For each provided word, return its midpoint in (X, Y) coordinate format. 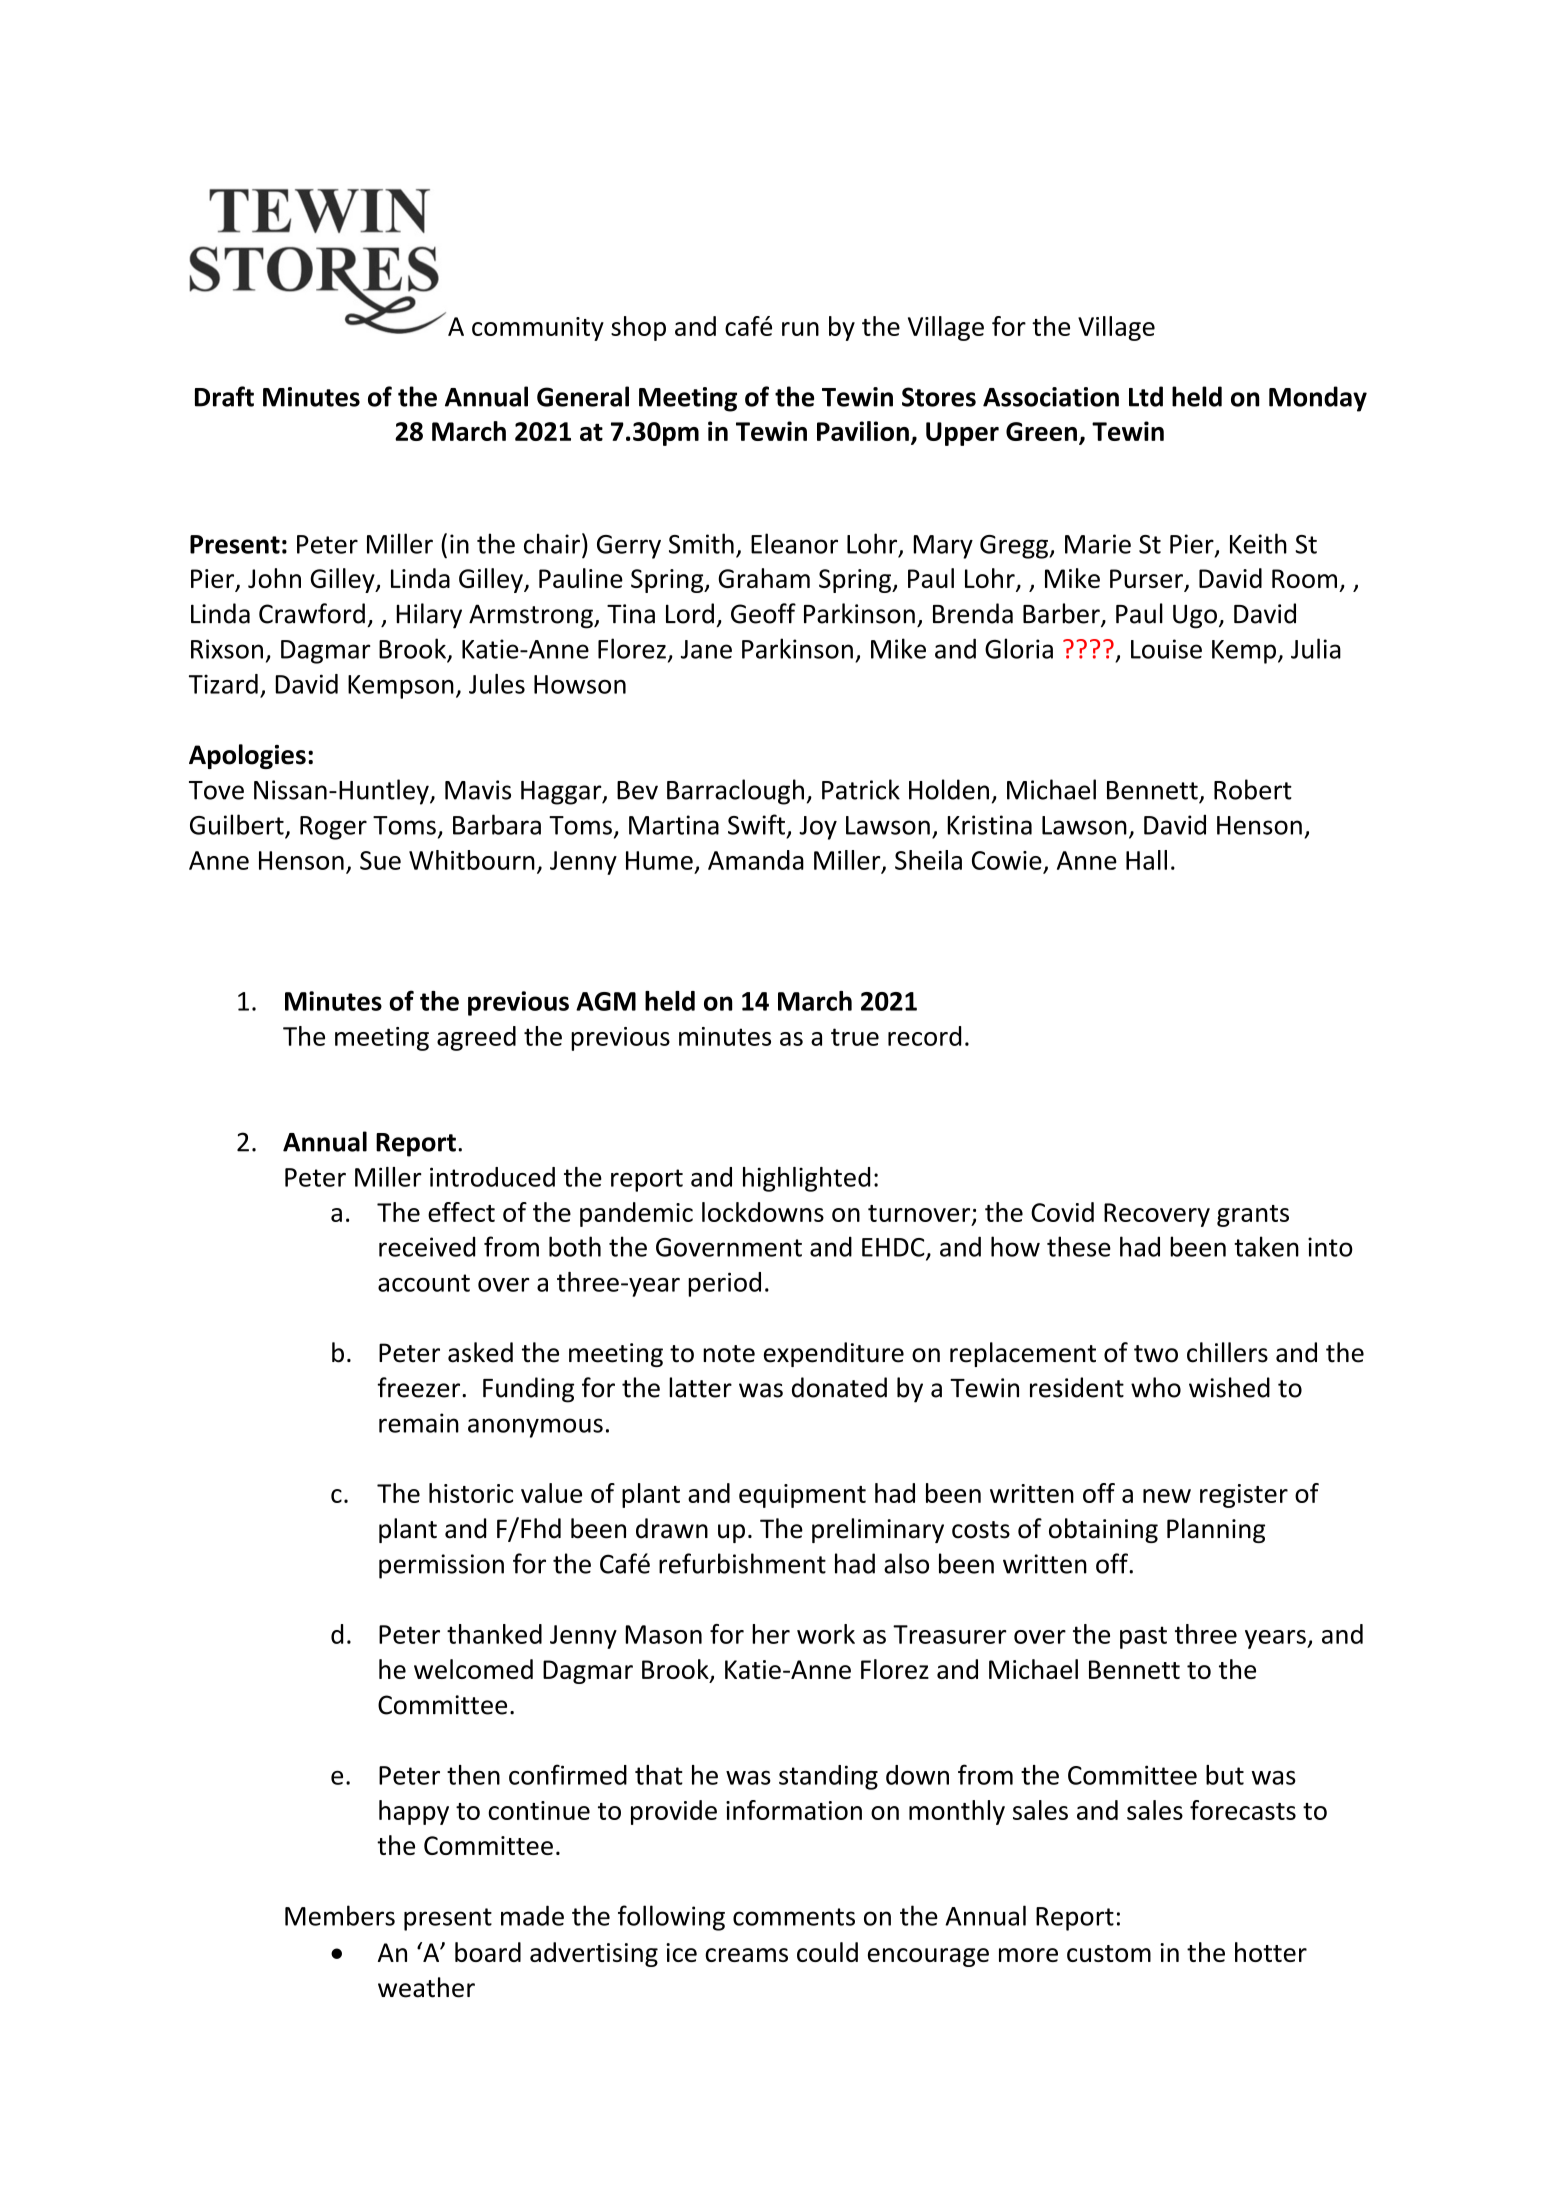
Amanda (756, 860)
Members (340, 1915)
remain (419, 1423)
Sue (380, 860)
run (800, 329)
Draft (224, 396)
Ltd (1146, 396)
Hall (1146, 860)
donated (839, 1387)
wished (1229, 1387)
